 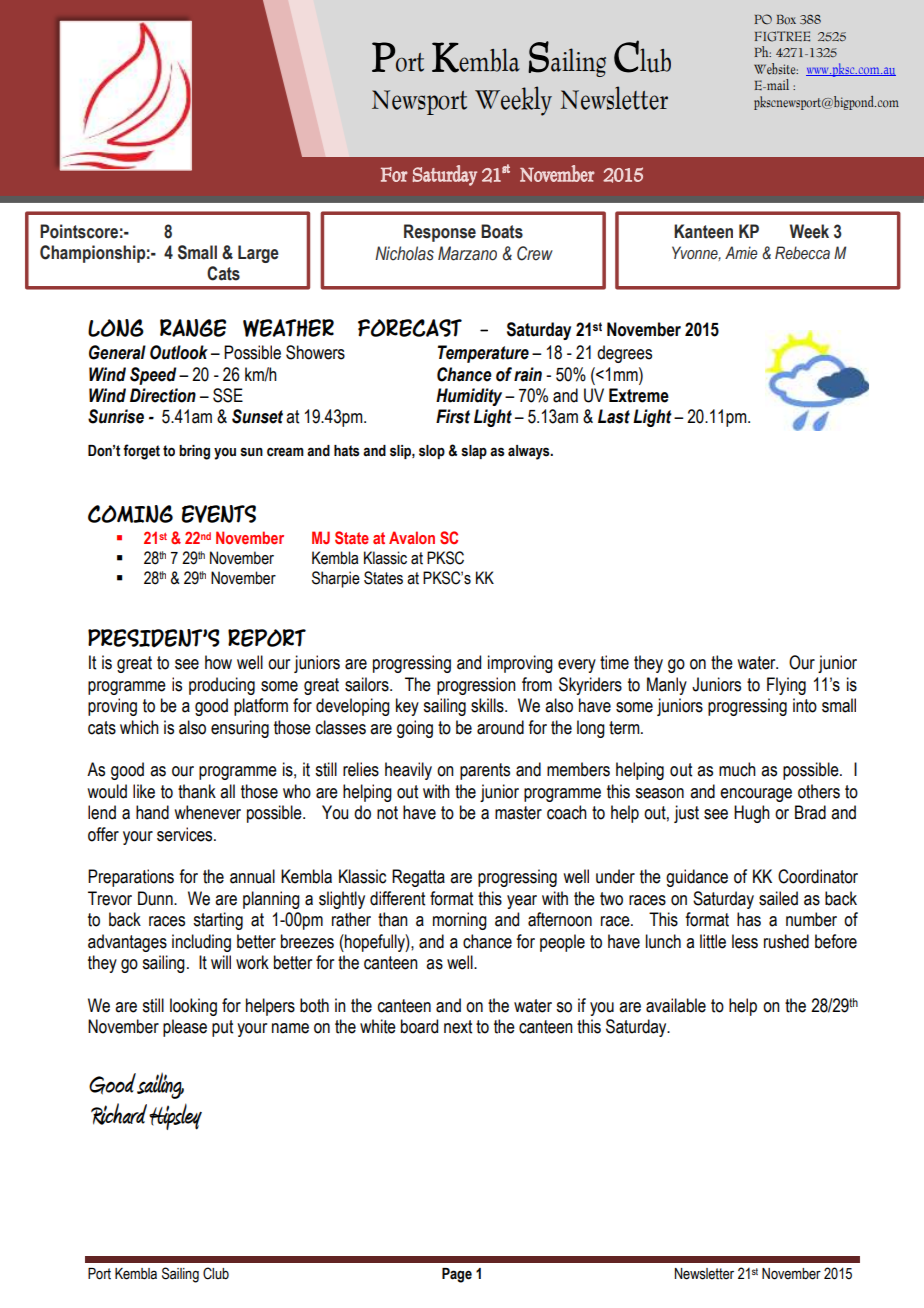 I want to click on Page, so click(x=457, y=1275).
